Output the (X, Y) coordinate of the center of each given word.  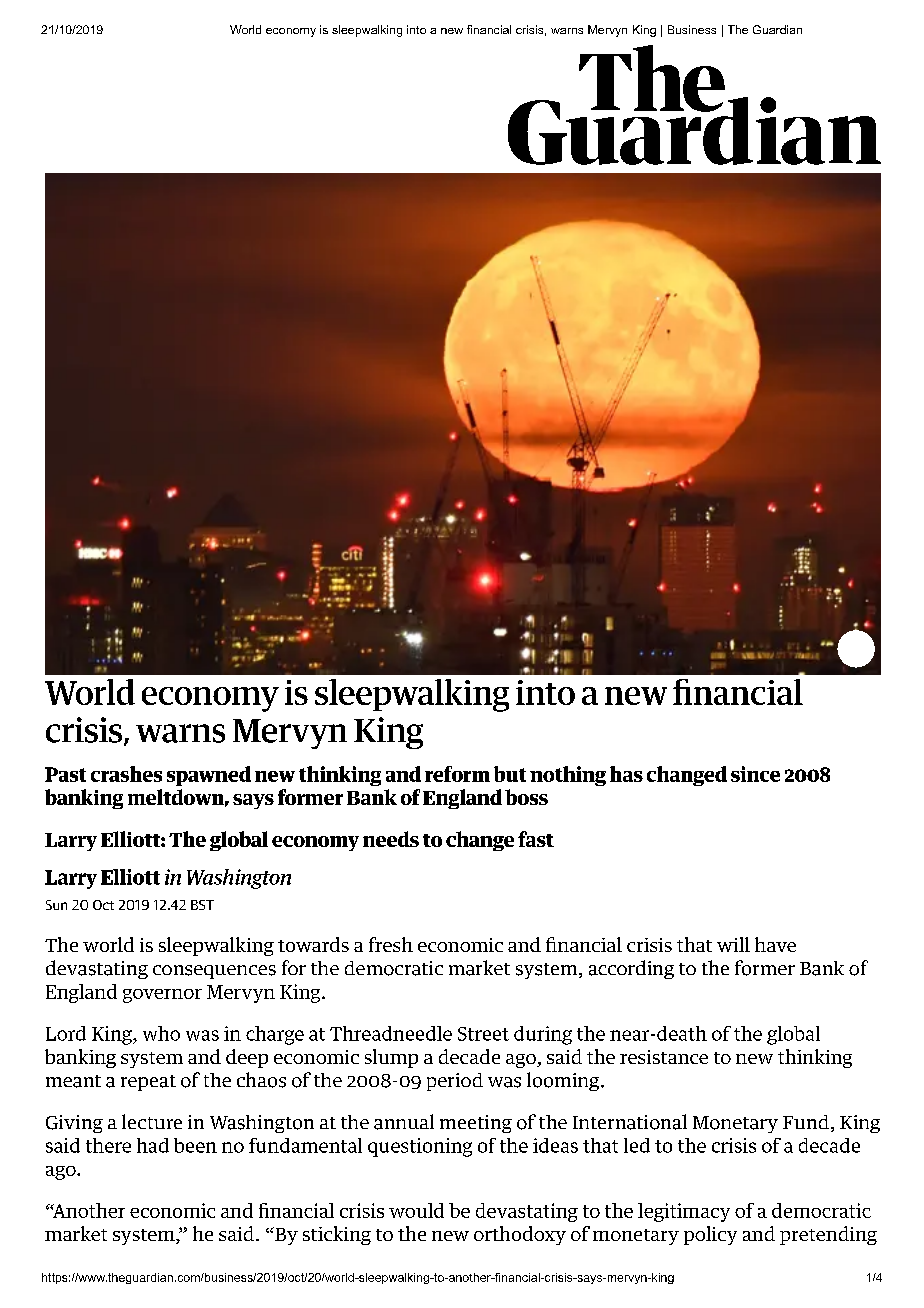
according (631, 969)
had (153, 1145)
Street (483, 1034)
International (630, 1122)
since (755, 774)
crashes (126, 774)
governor (162, 996)
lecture (152, 1121)
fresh (391, 944)
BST (202, 905)
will (733, 944)
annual (404, 1122)
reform (457, 774)
